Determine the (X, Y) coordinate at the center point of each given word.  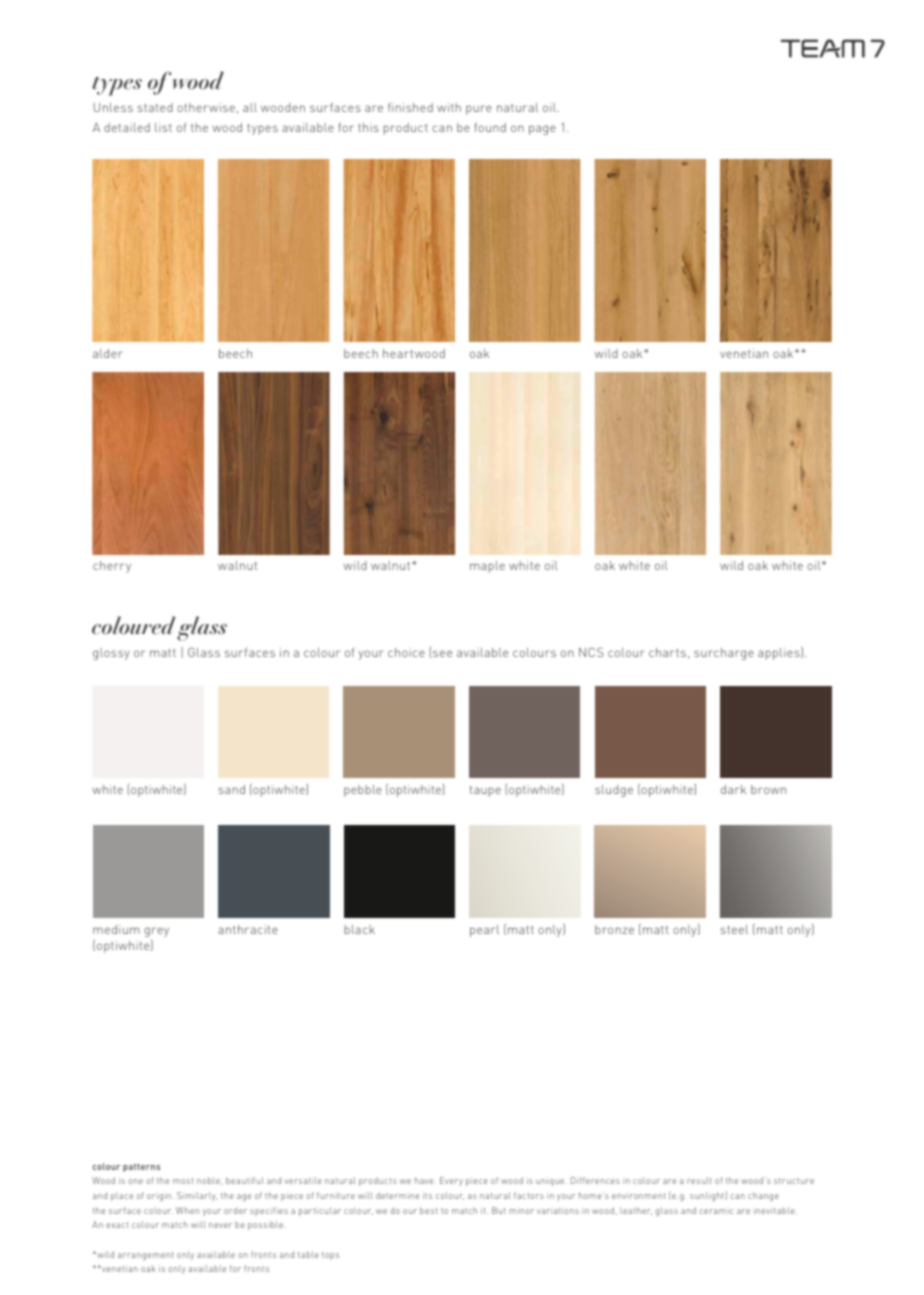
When (187, 1210)
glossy (111, 654)
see (442, 653)
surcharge (724, 654)
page (542, 130)
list (163, 127)
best (429, 1210)
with (449, 107)
